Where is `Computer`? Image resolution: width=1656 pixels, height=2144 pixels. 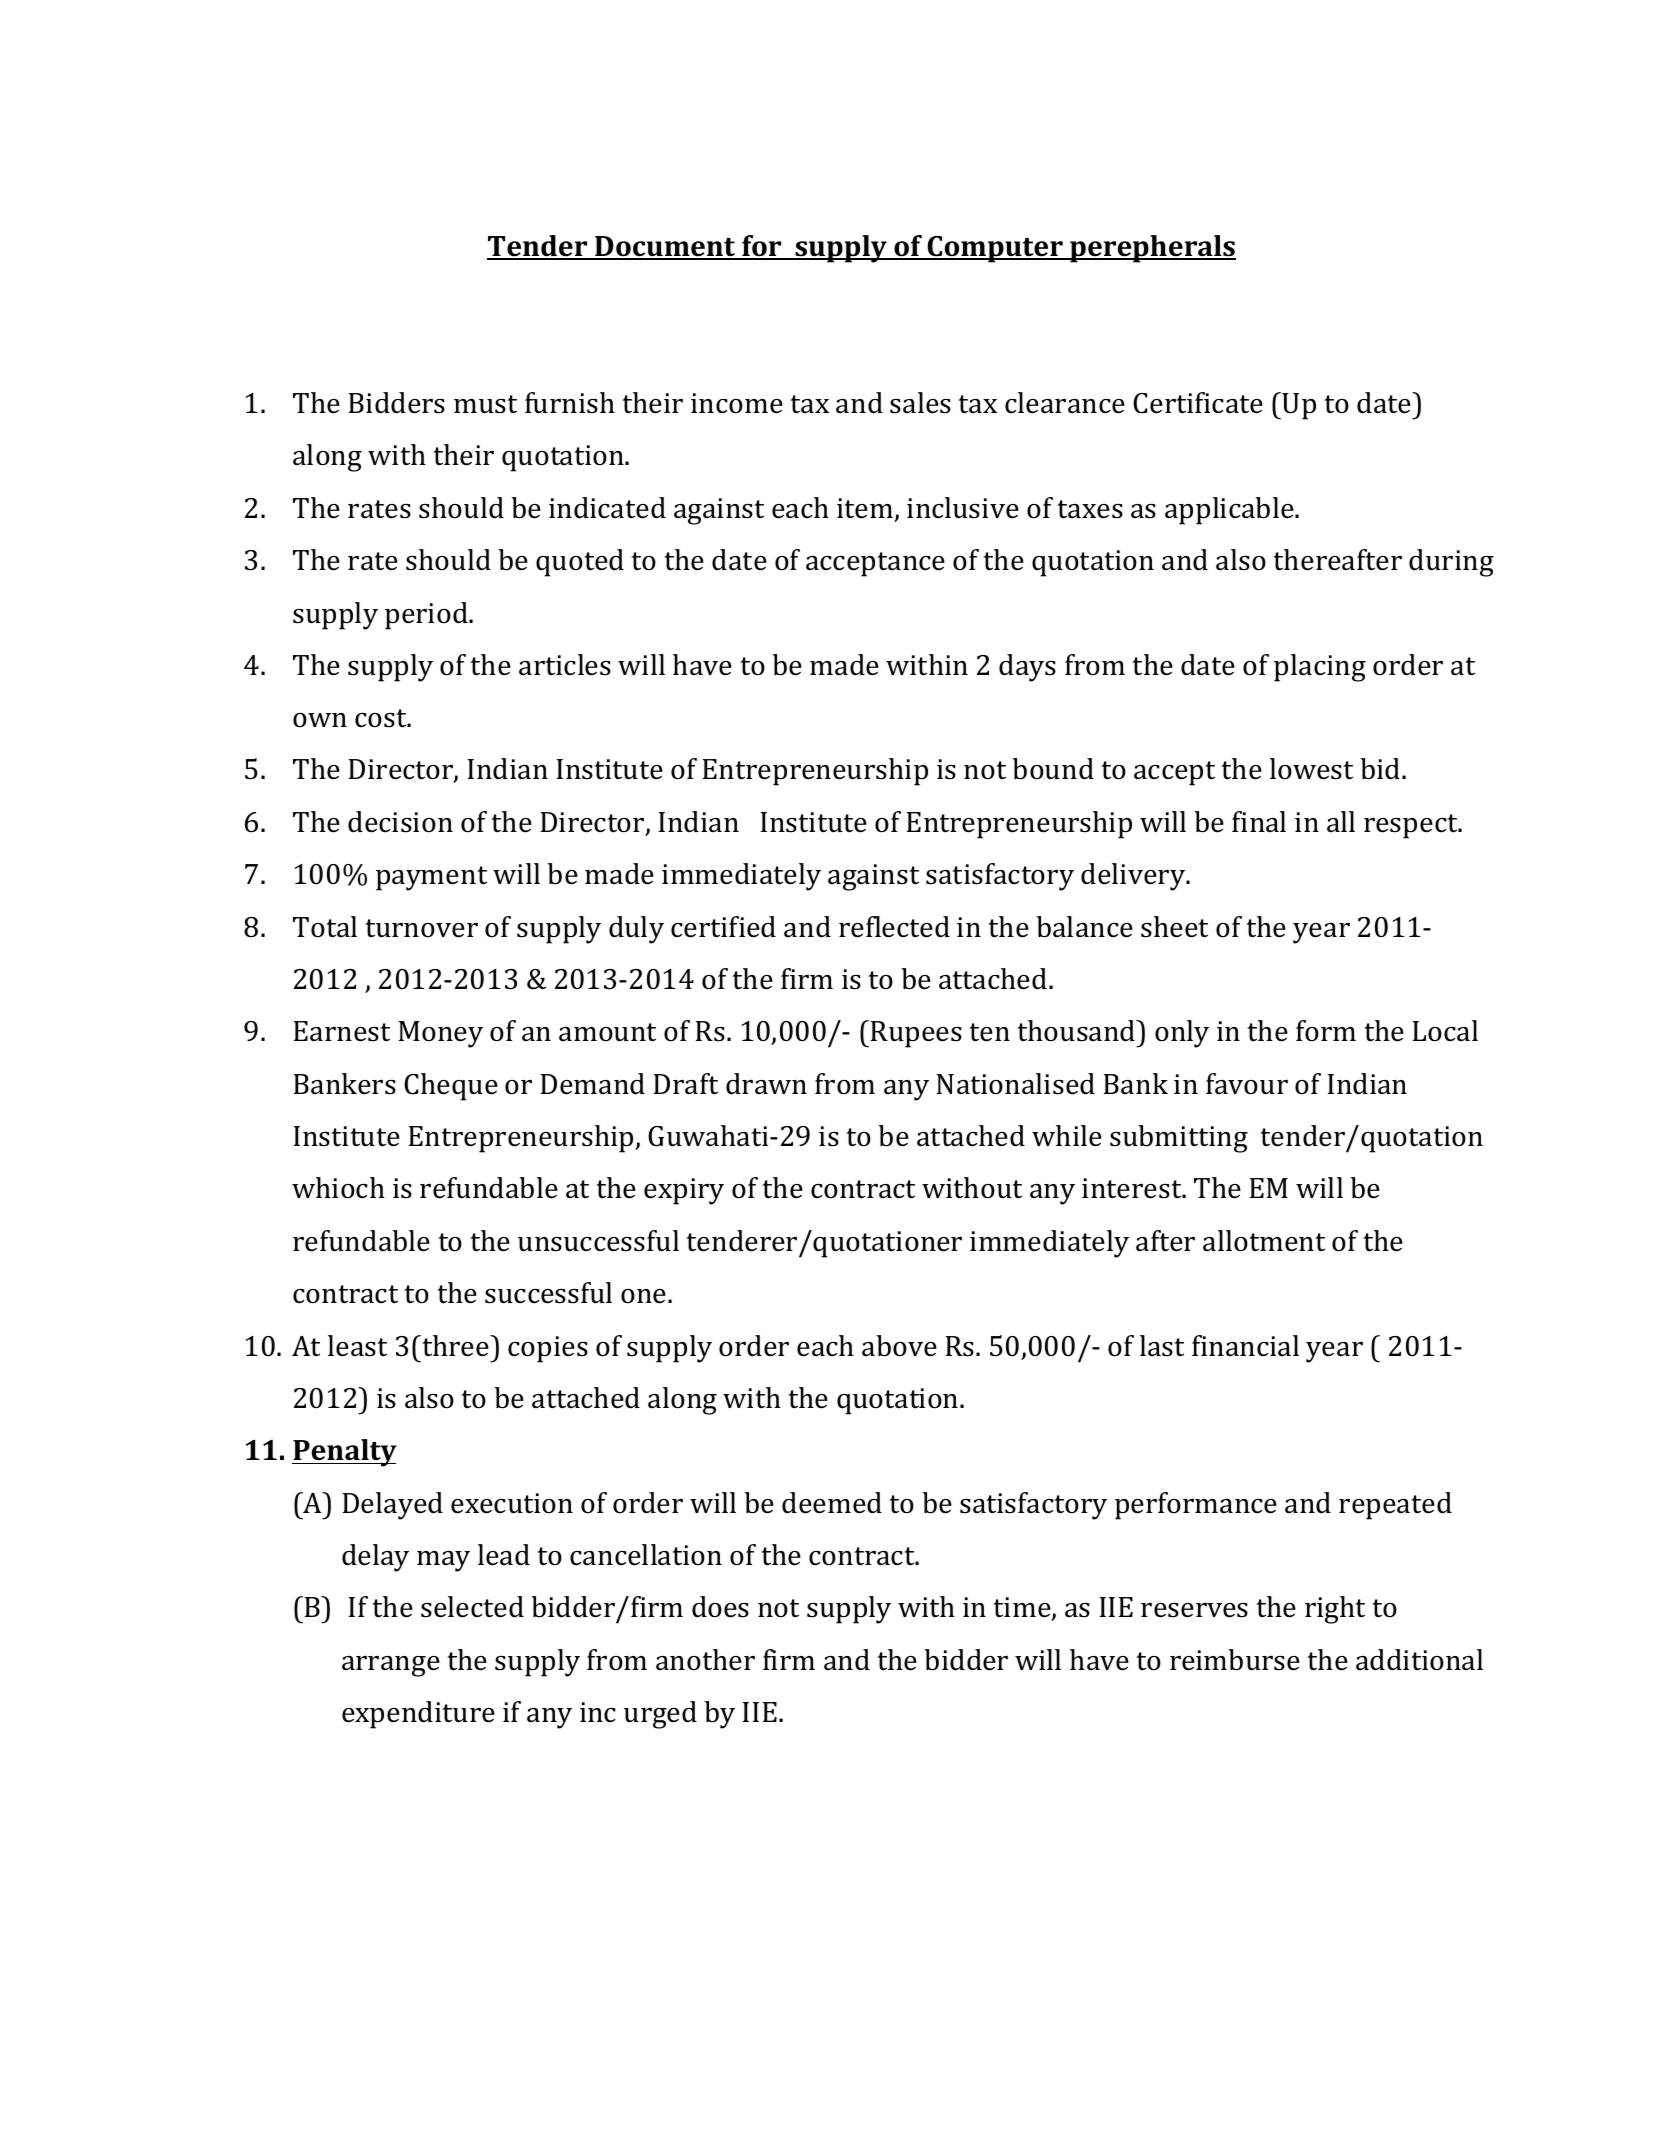 Computer is located at coordinates (995, 249).
